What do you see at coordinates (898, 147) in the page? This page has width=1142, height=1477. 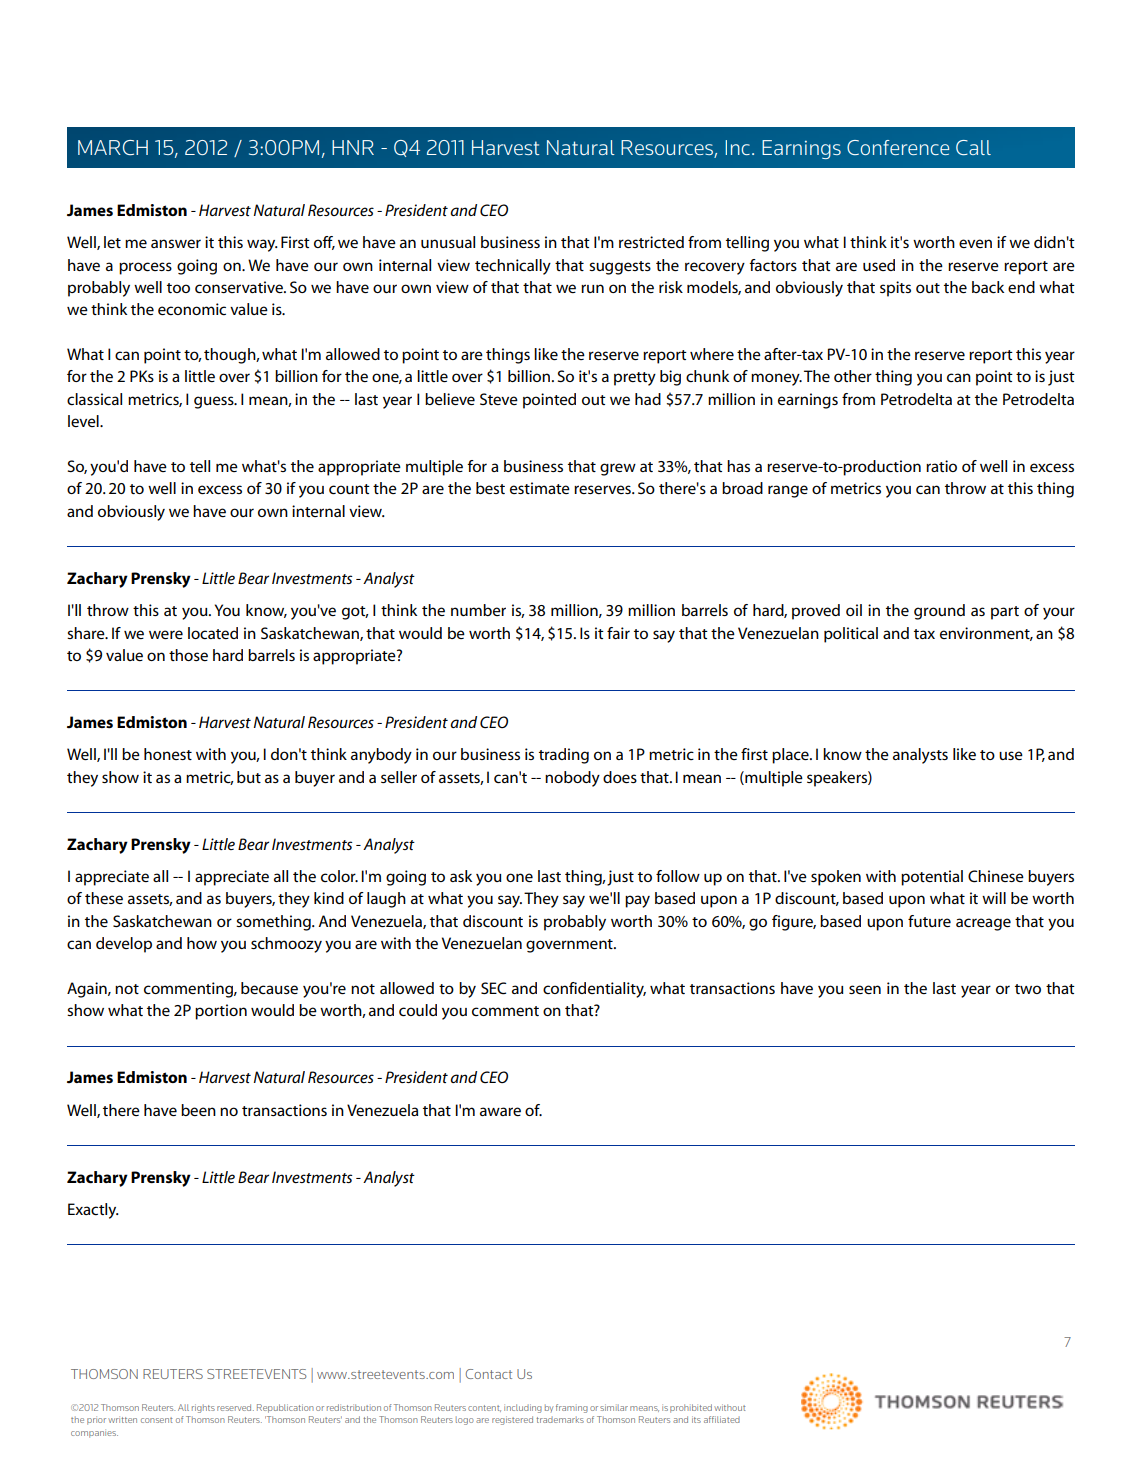 I see `Conference` at bounding box center [898, 147].
